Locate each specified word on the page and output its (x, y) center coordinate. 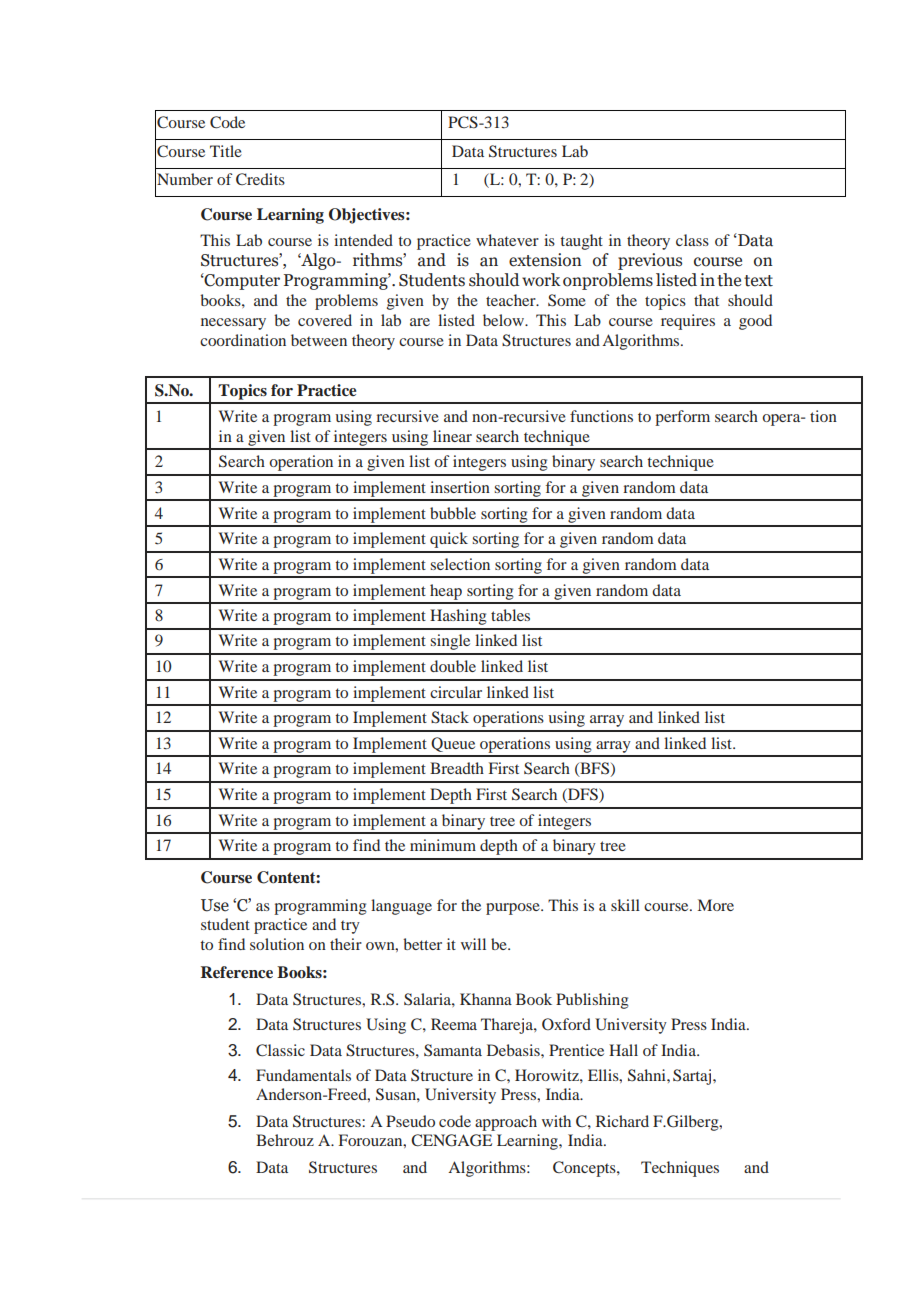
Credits (260, 179)
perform (682, 418)
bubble (453, 513)
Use (215, 905)
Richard (622, 1121)
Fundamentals (303, 1075)
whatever (507, 240)
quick (449, 540)
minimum (443, 845)
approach (506, 1123)
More (716, 905)
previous (650, 261)
